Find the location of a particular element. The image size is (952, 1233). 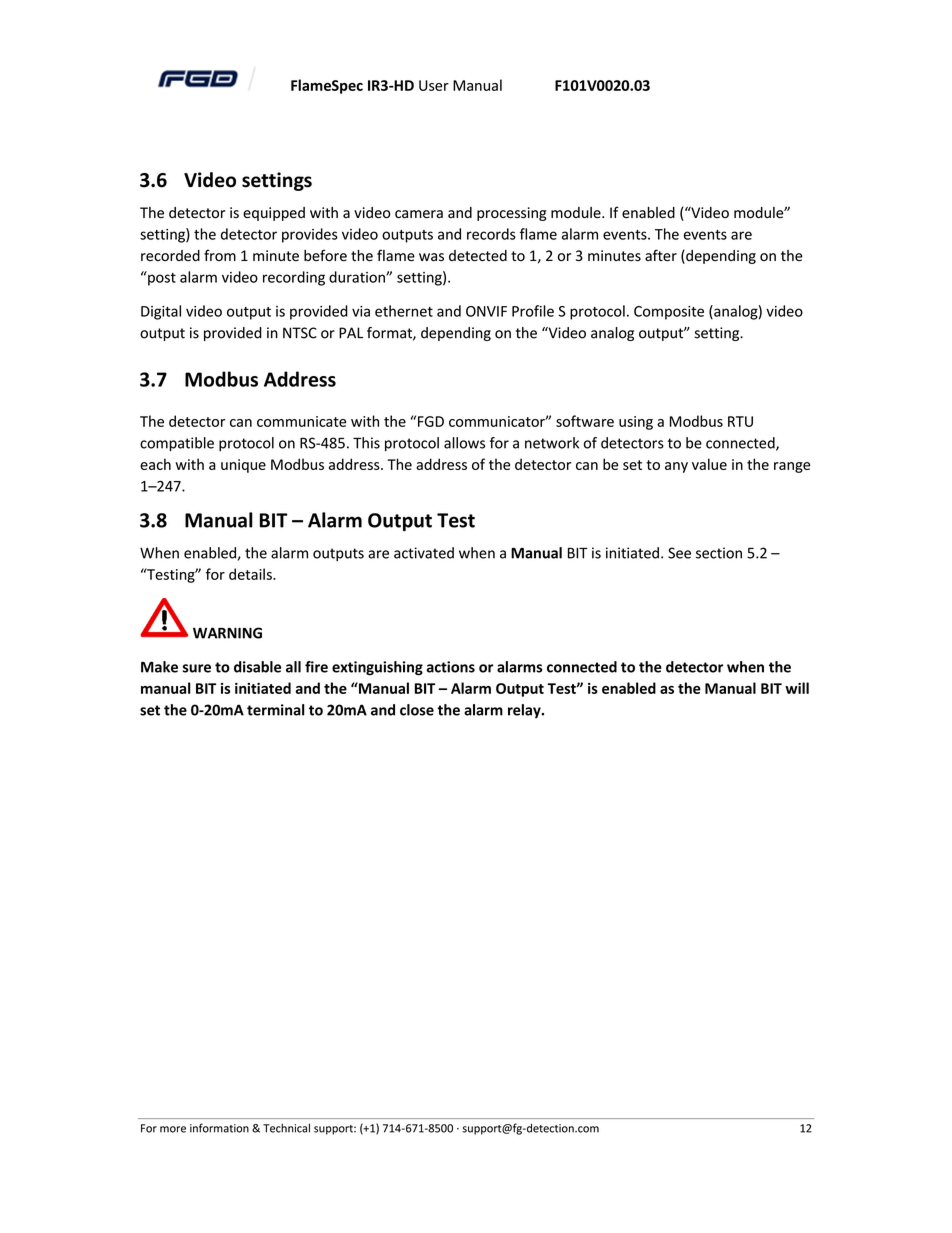

Profile is located at coordinates (533, 311).
